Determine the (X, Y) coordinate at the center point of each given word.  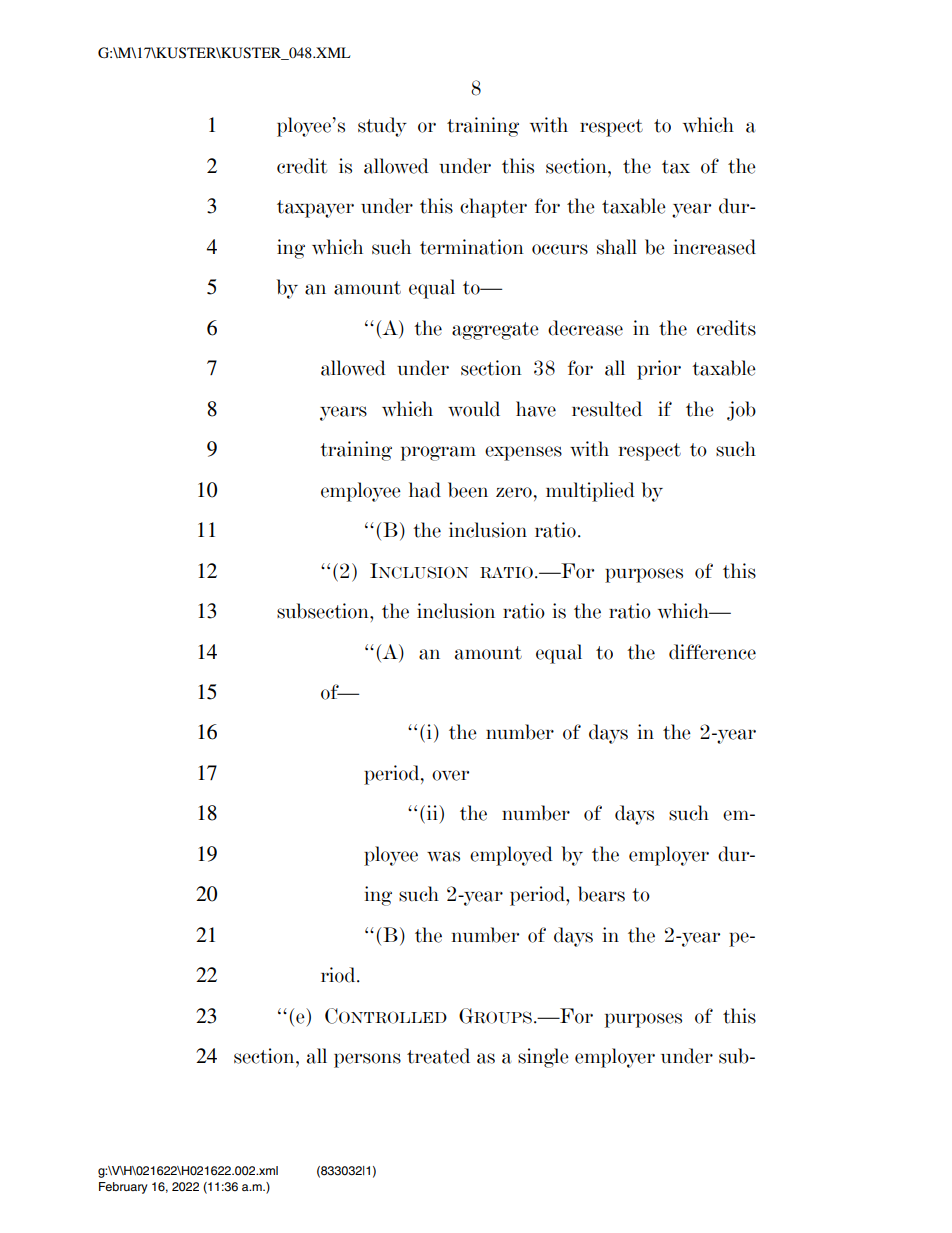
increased (715, 247)
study (382, 127)
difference (712, 652)
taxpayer (315, 209)
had (425, 490)
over (450, 775)
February (123, 1188)
